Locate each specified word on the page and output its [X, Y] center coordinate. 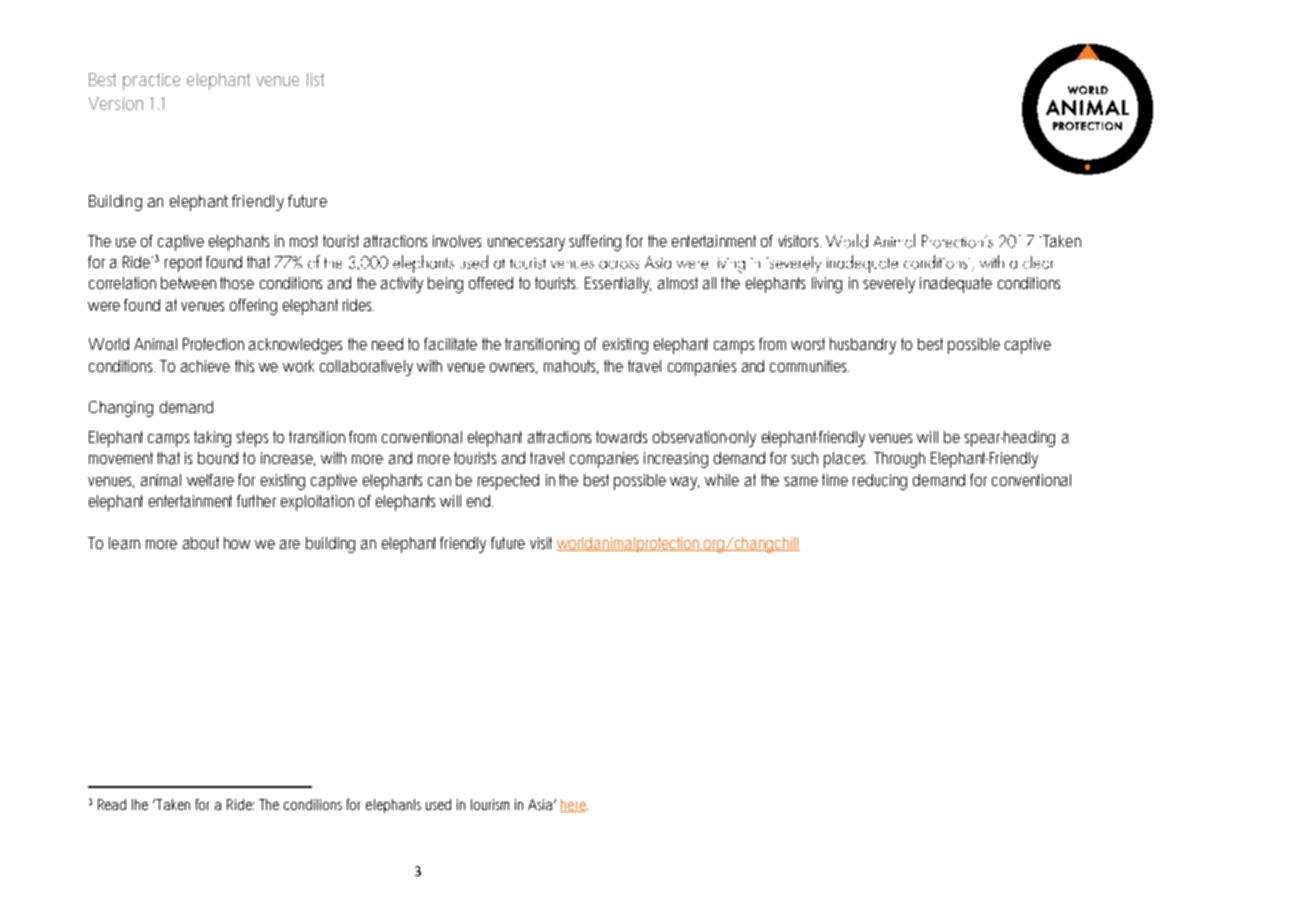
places [846, 460]
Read [112, 804]
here [574, 805]
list [315, 79]
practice [151, 81]
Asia [541, 804]
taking [212, 439]
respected [508, 482]
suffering [595, 243]
